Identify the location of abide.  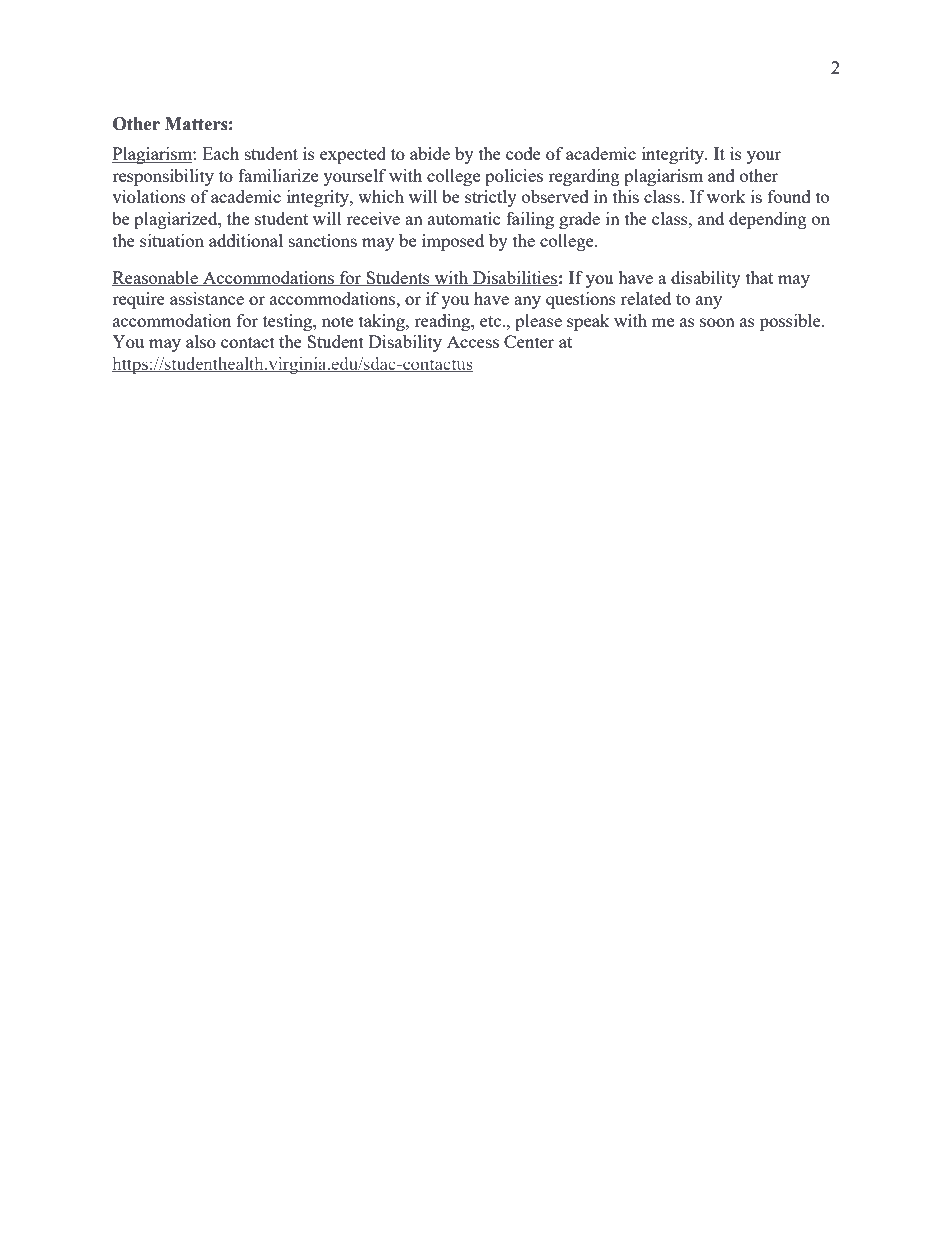
(430, 153).
